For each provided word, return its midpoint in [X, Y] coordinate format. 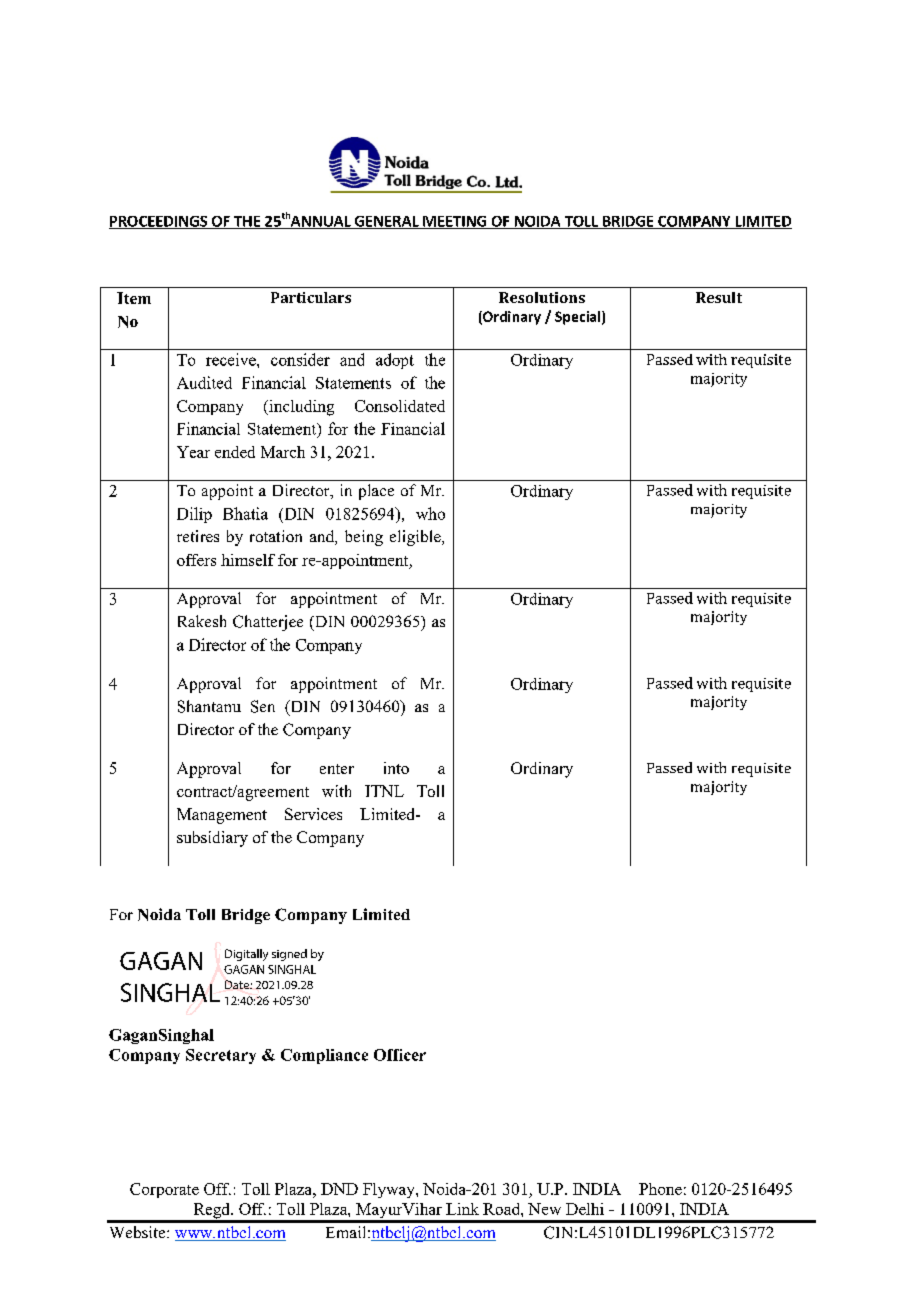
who [430, 513]
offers [196, 560]
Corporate [164, 1190]
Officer [400, 1055]
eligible [416, 538]
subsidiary [212, 839]
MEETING [455, 222]
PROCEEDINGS [159, 222]
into [396, 768]
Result [719, 297]
